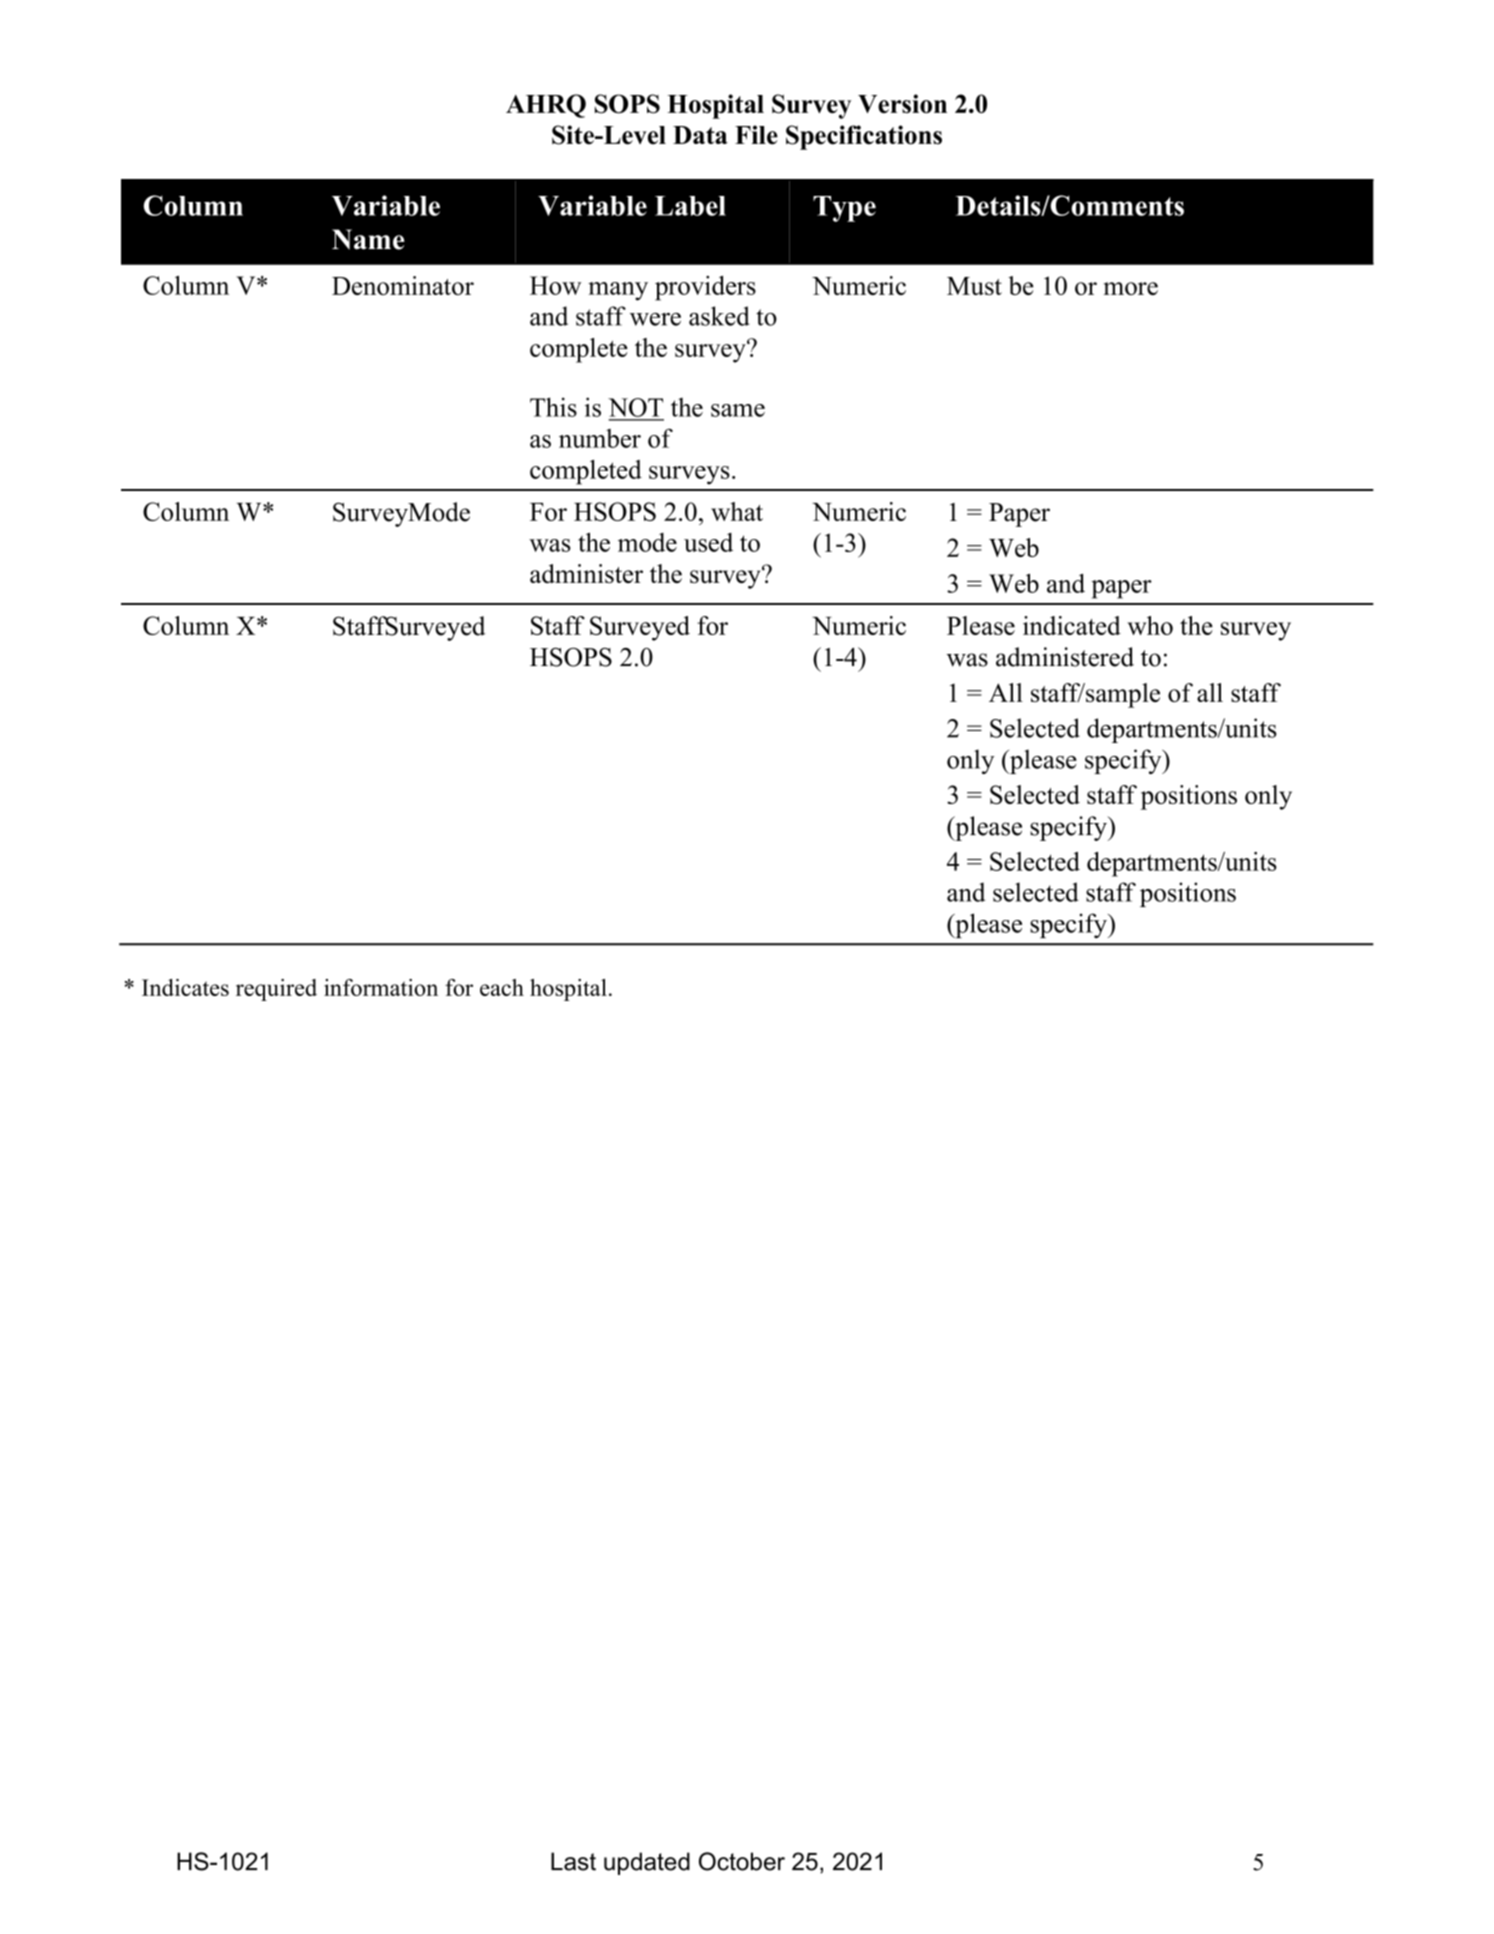 The height and width of the image is (1934, 1494). I want to click on each, so click(502, 987).
